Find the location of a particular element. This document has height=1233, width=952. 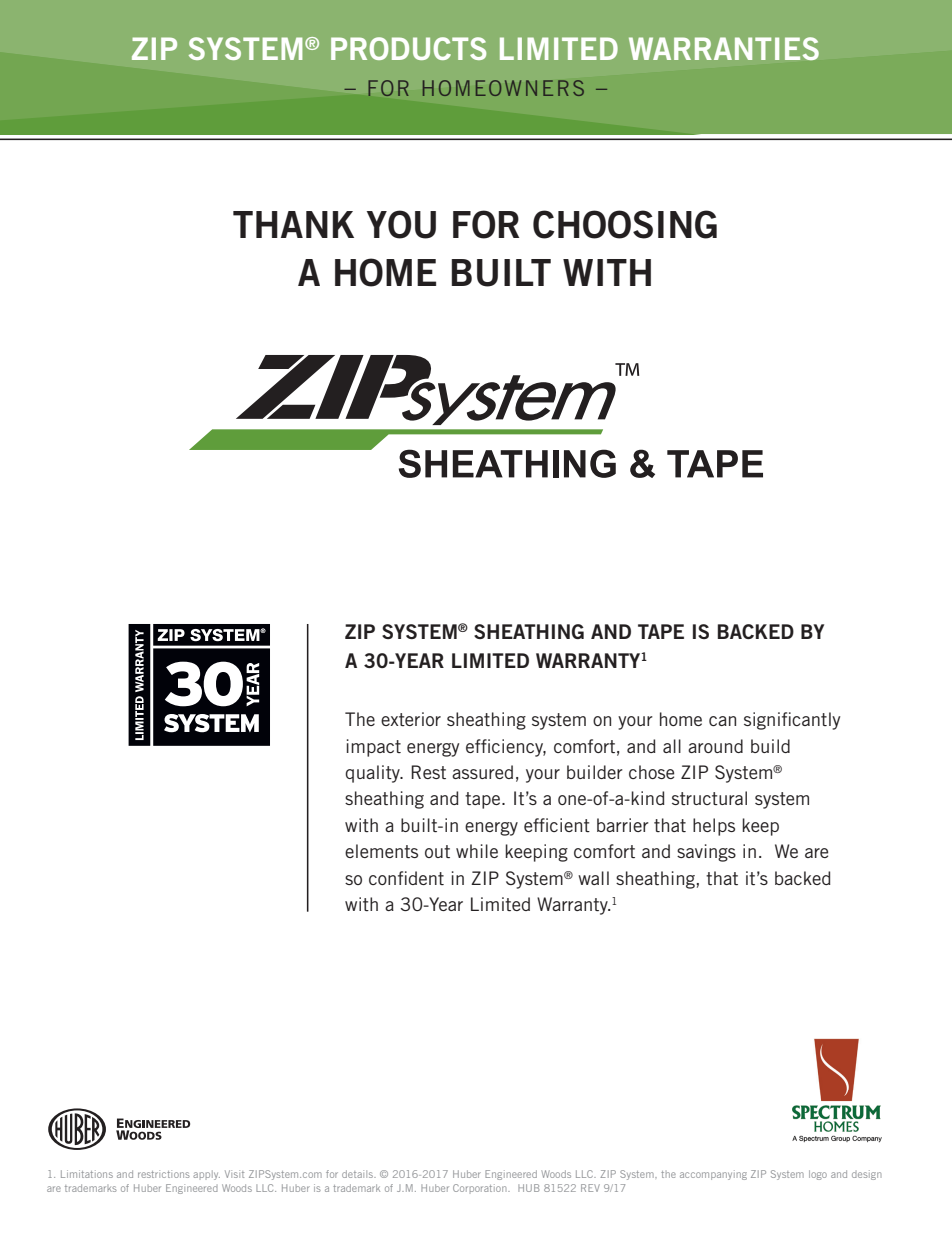

structural is located at coordinates (709, 798).
